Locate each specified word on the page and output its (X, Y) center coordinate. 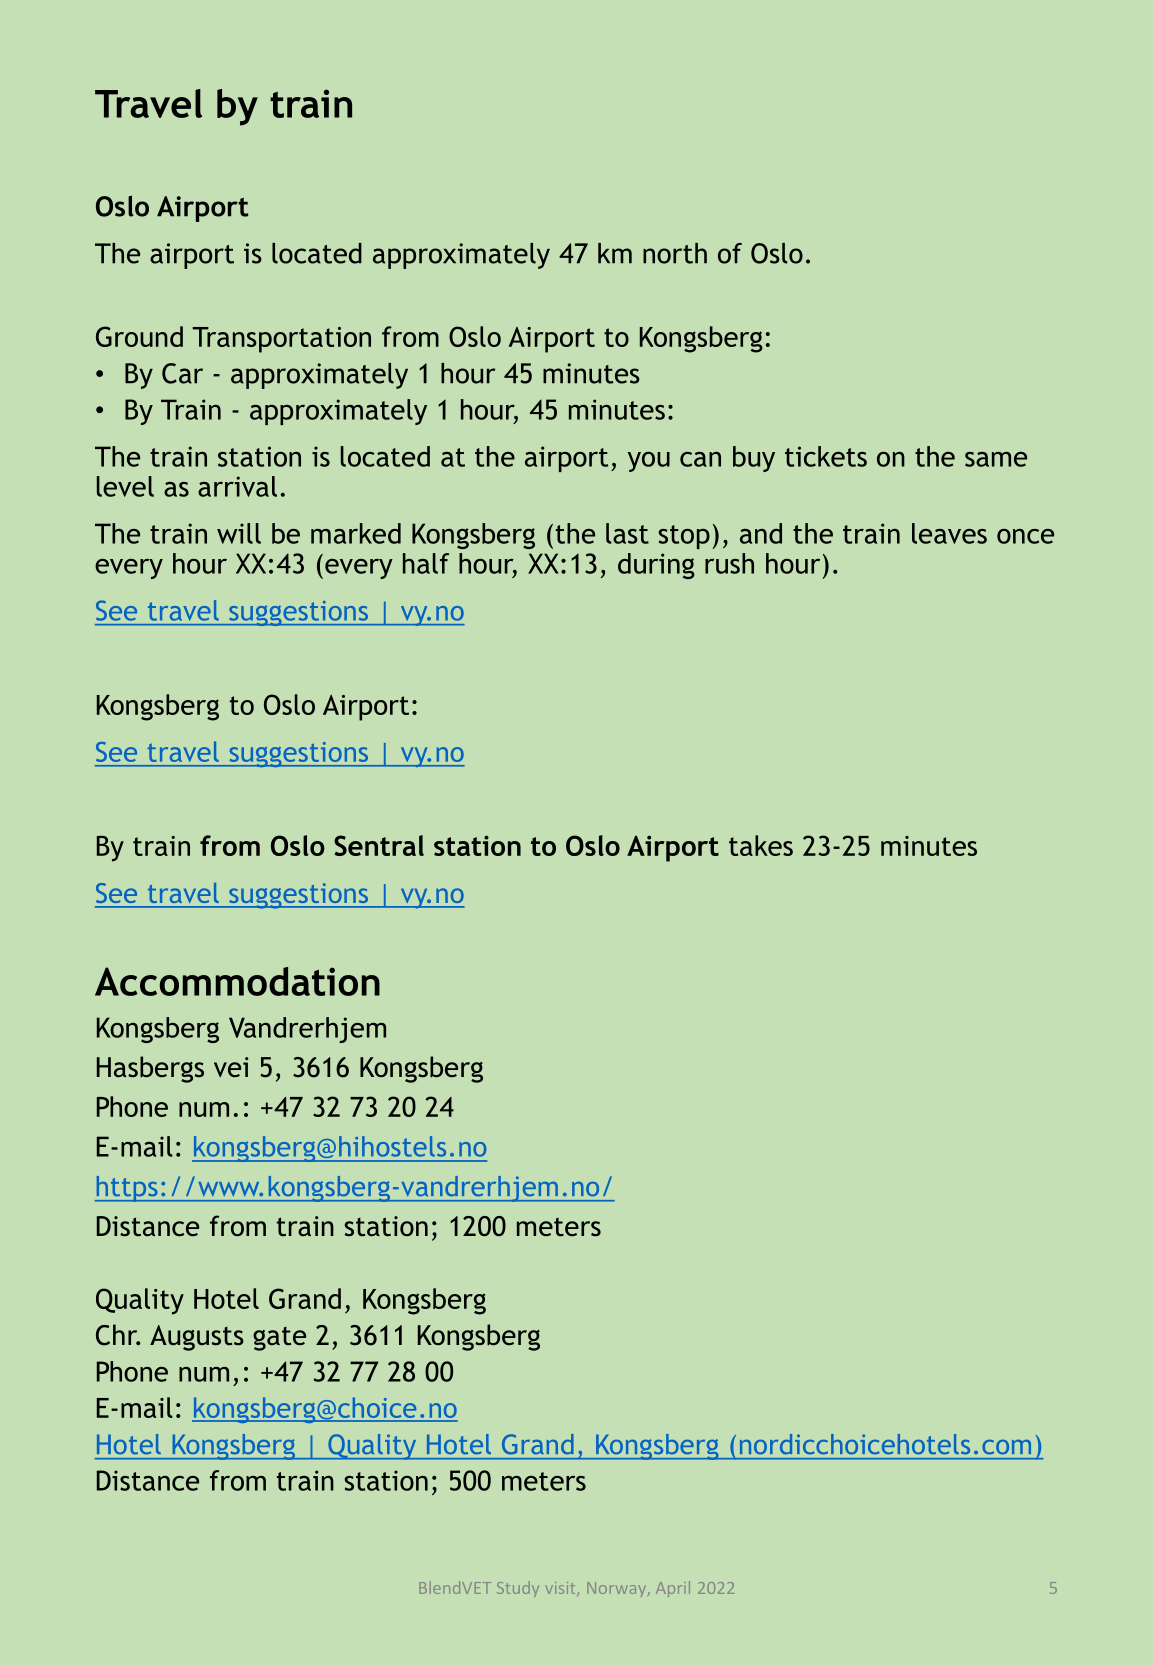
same (996, 459)
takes (761, 845)
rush (729, 563)
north (675, 253)
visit (561, 1589)
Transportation (281, 340)
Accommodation (237, 981)
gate (279, 1339)
